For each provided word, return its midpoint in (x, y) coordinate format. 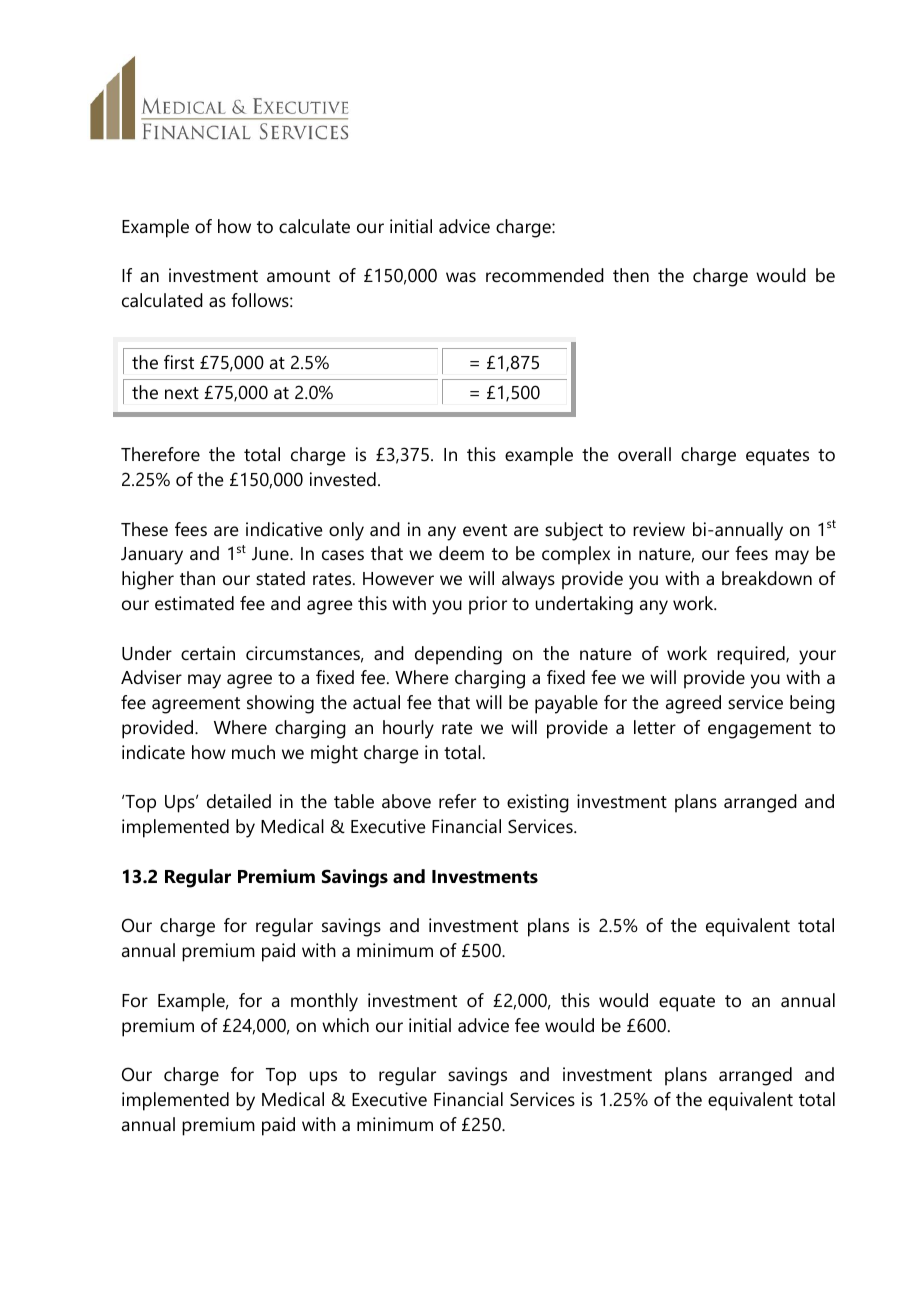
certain (208, 653)
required (752, 655)
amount (298, 276)
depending (458, 655)
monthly (324, 1002)
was (461, 277)
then (631, 275)
